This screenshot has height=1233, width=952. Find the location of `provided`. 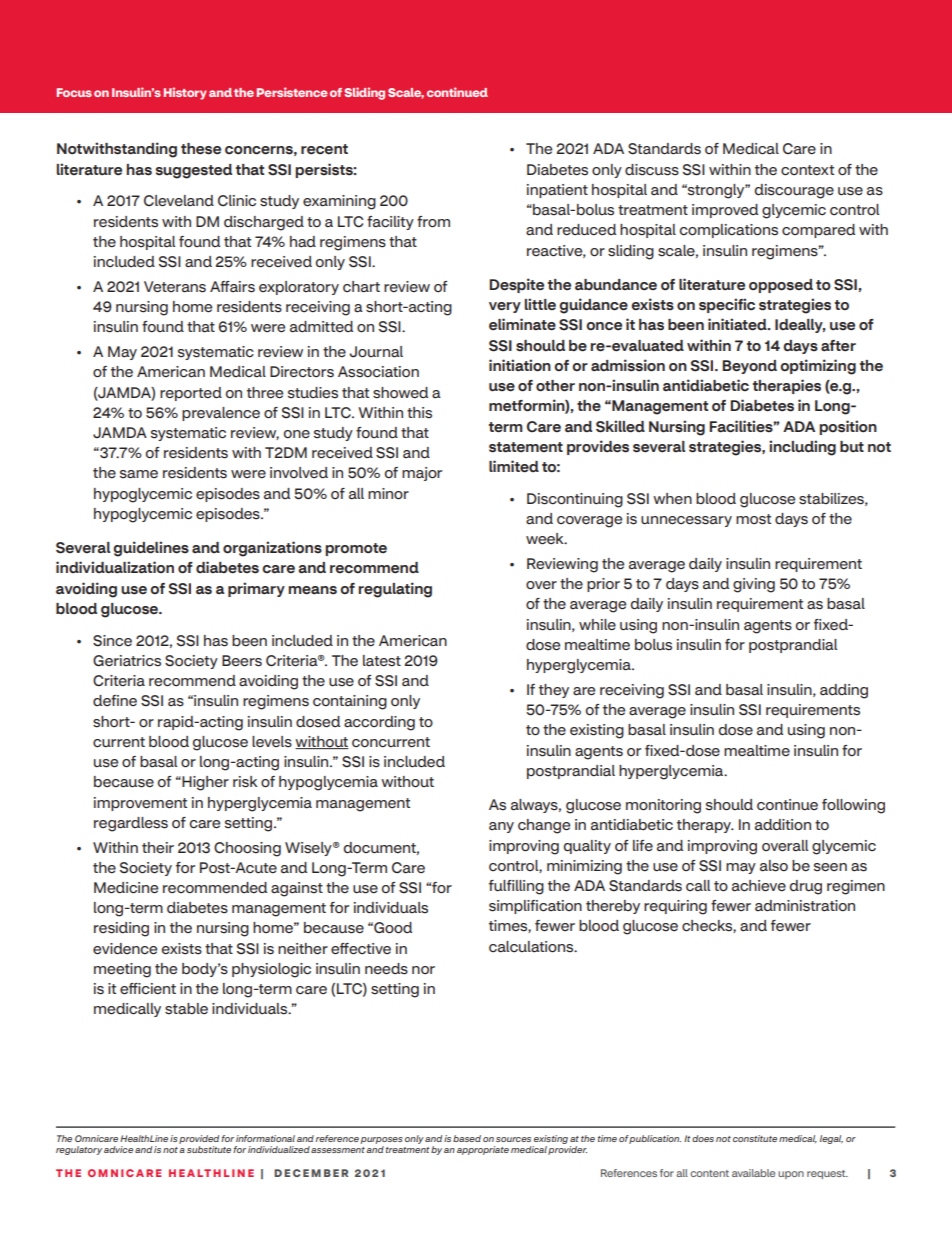

provided is located at coordinates (199, 1139).
